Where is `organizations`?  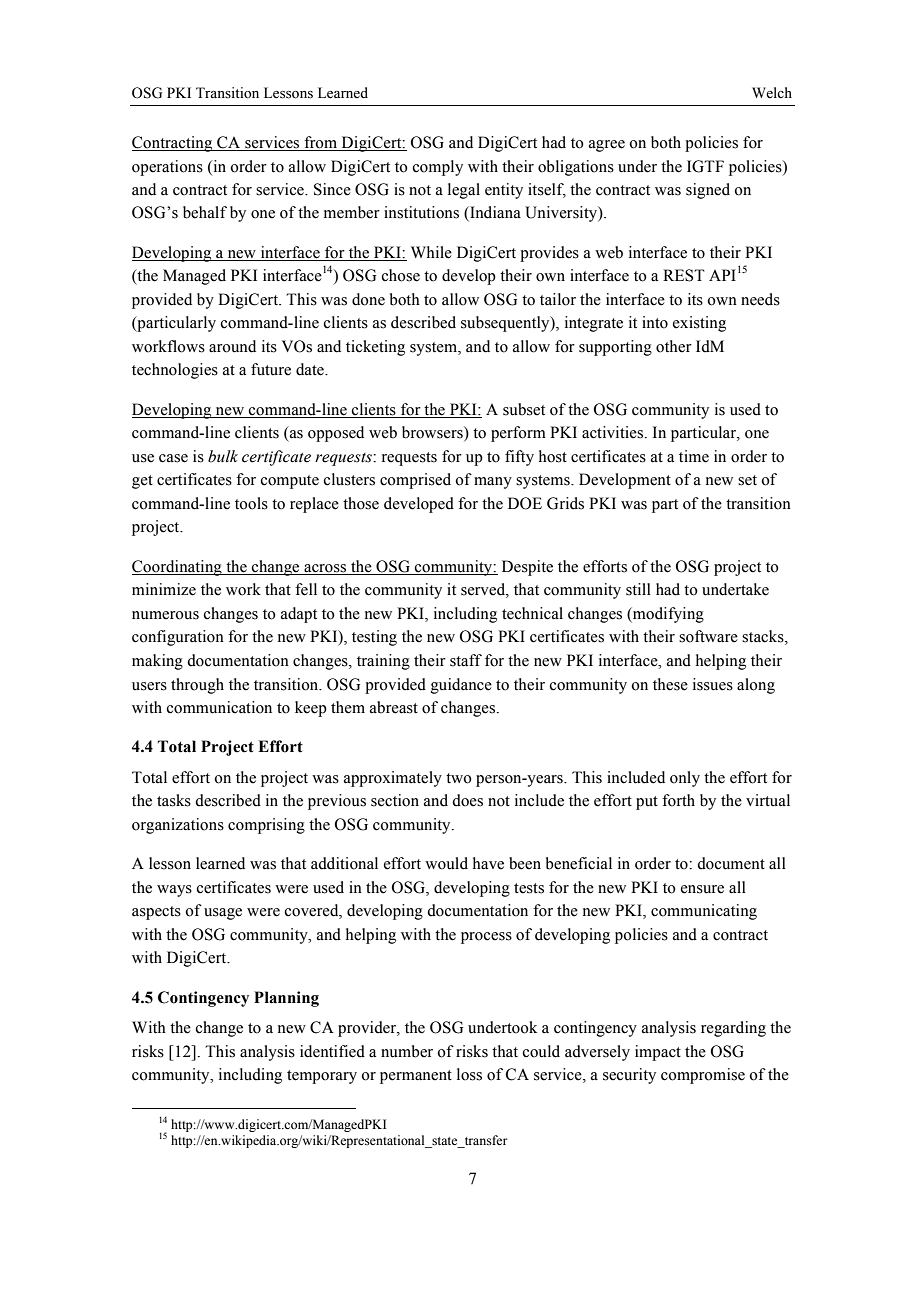 organizations is located at coordinates (178, 826).
